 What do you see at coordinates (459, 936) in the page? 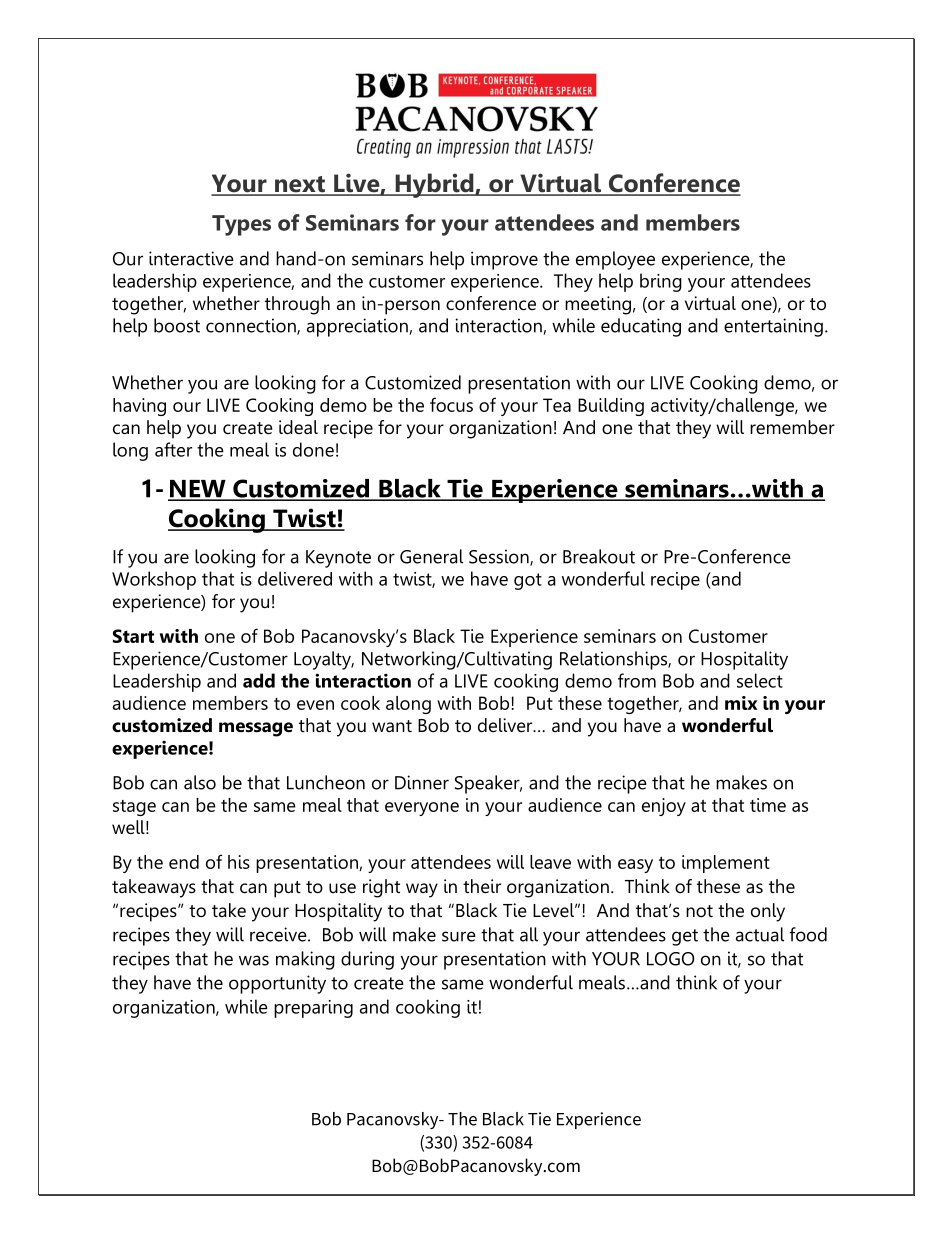
I see `sure` at bounding box center [459, 936].
